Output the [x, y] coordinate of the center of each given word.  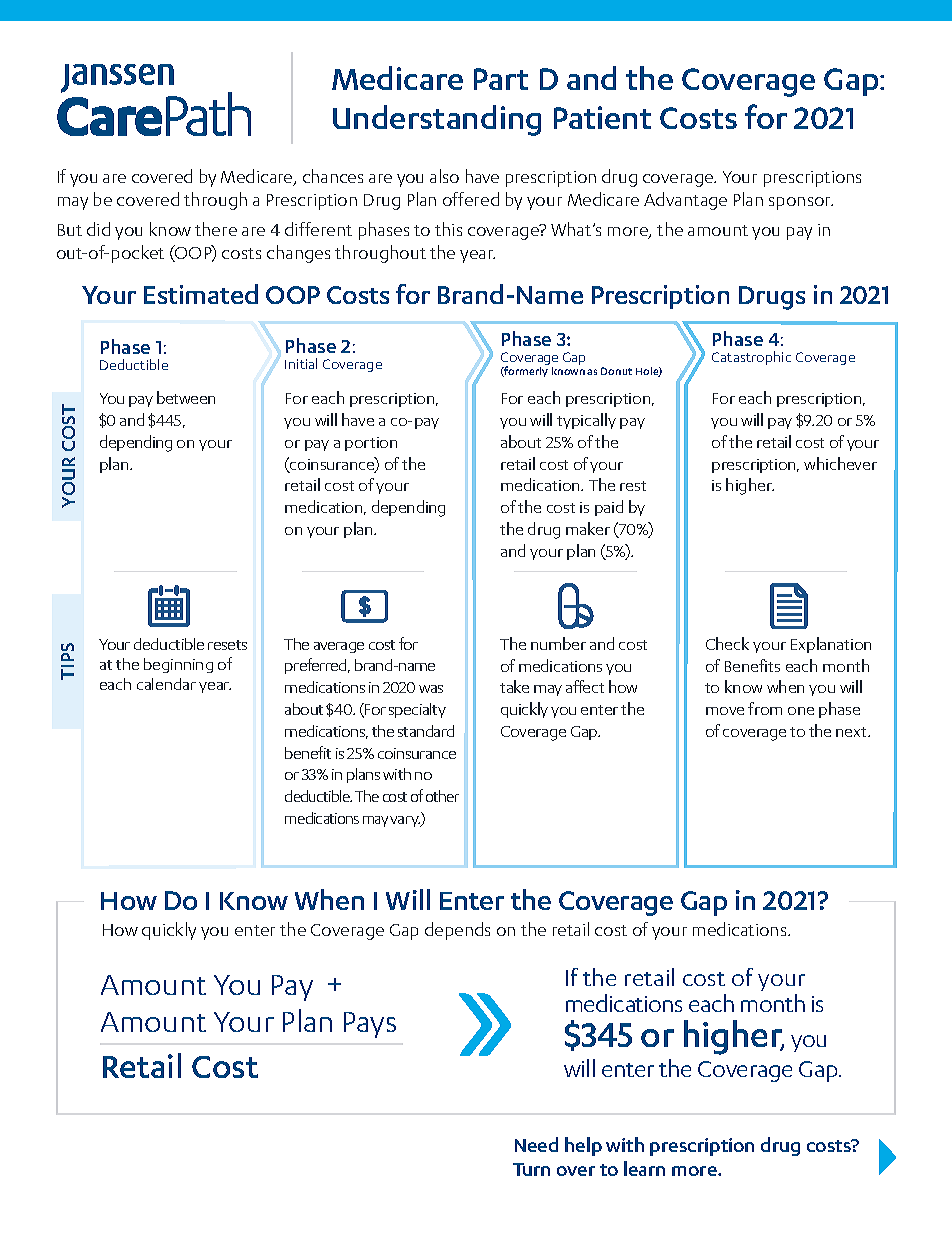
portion [371, 444]
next [852, 732]
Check [727, 643]
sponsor [801, 203]
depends [457, 931]
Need [536, 1144]
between [186, 397]
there [216, 229]
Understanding [437, 120]
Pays [370, 1025]
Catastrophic [751, 358]
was [431, 689]
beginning [178, 665]
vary [405, 821]
